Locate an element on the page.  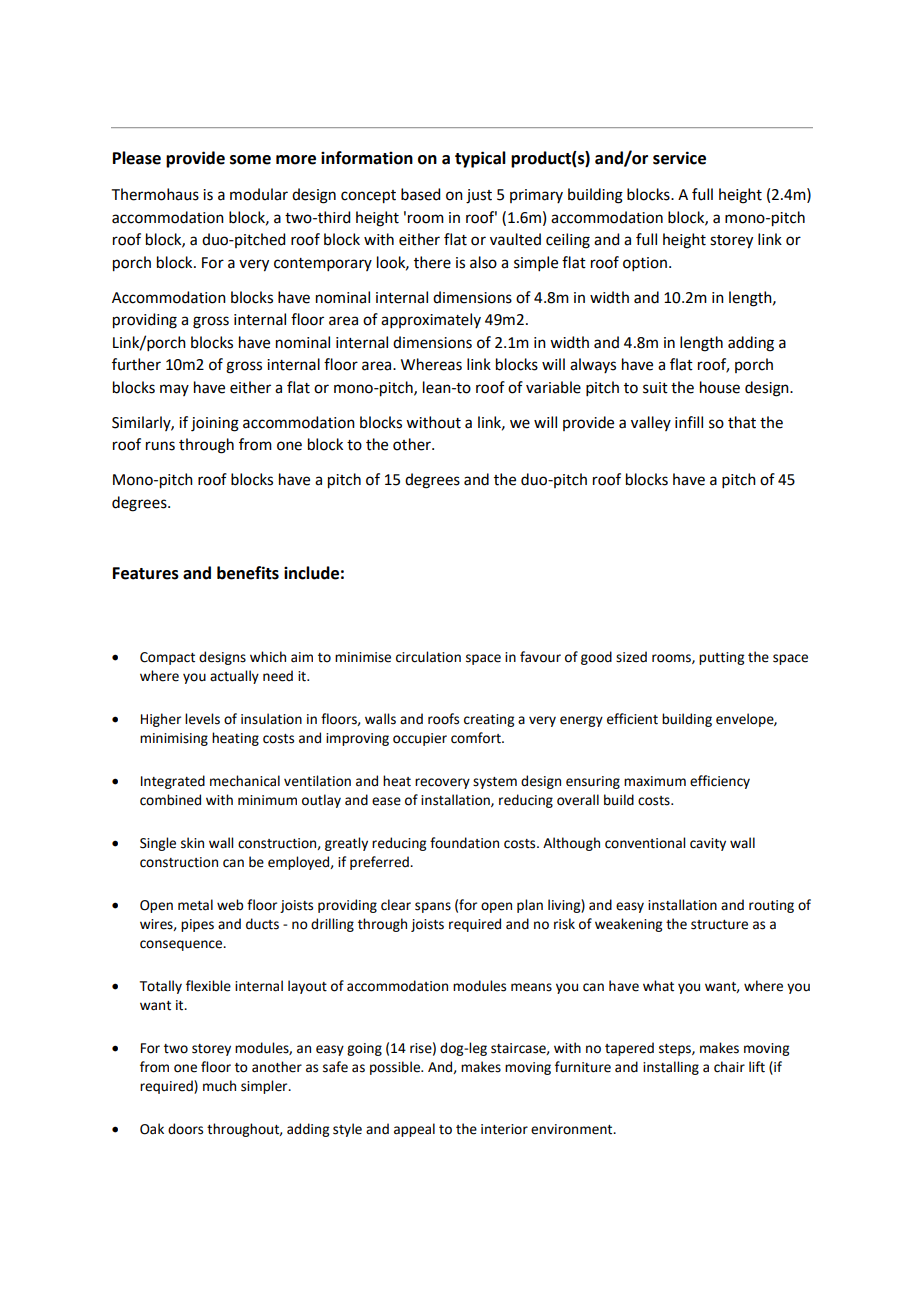
levels is located at coordinates (202, 719).
